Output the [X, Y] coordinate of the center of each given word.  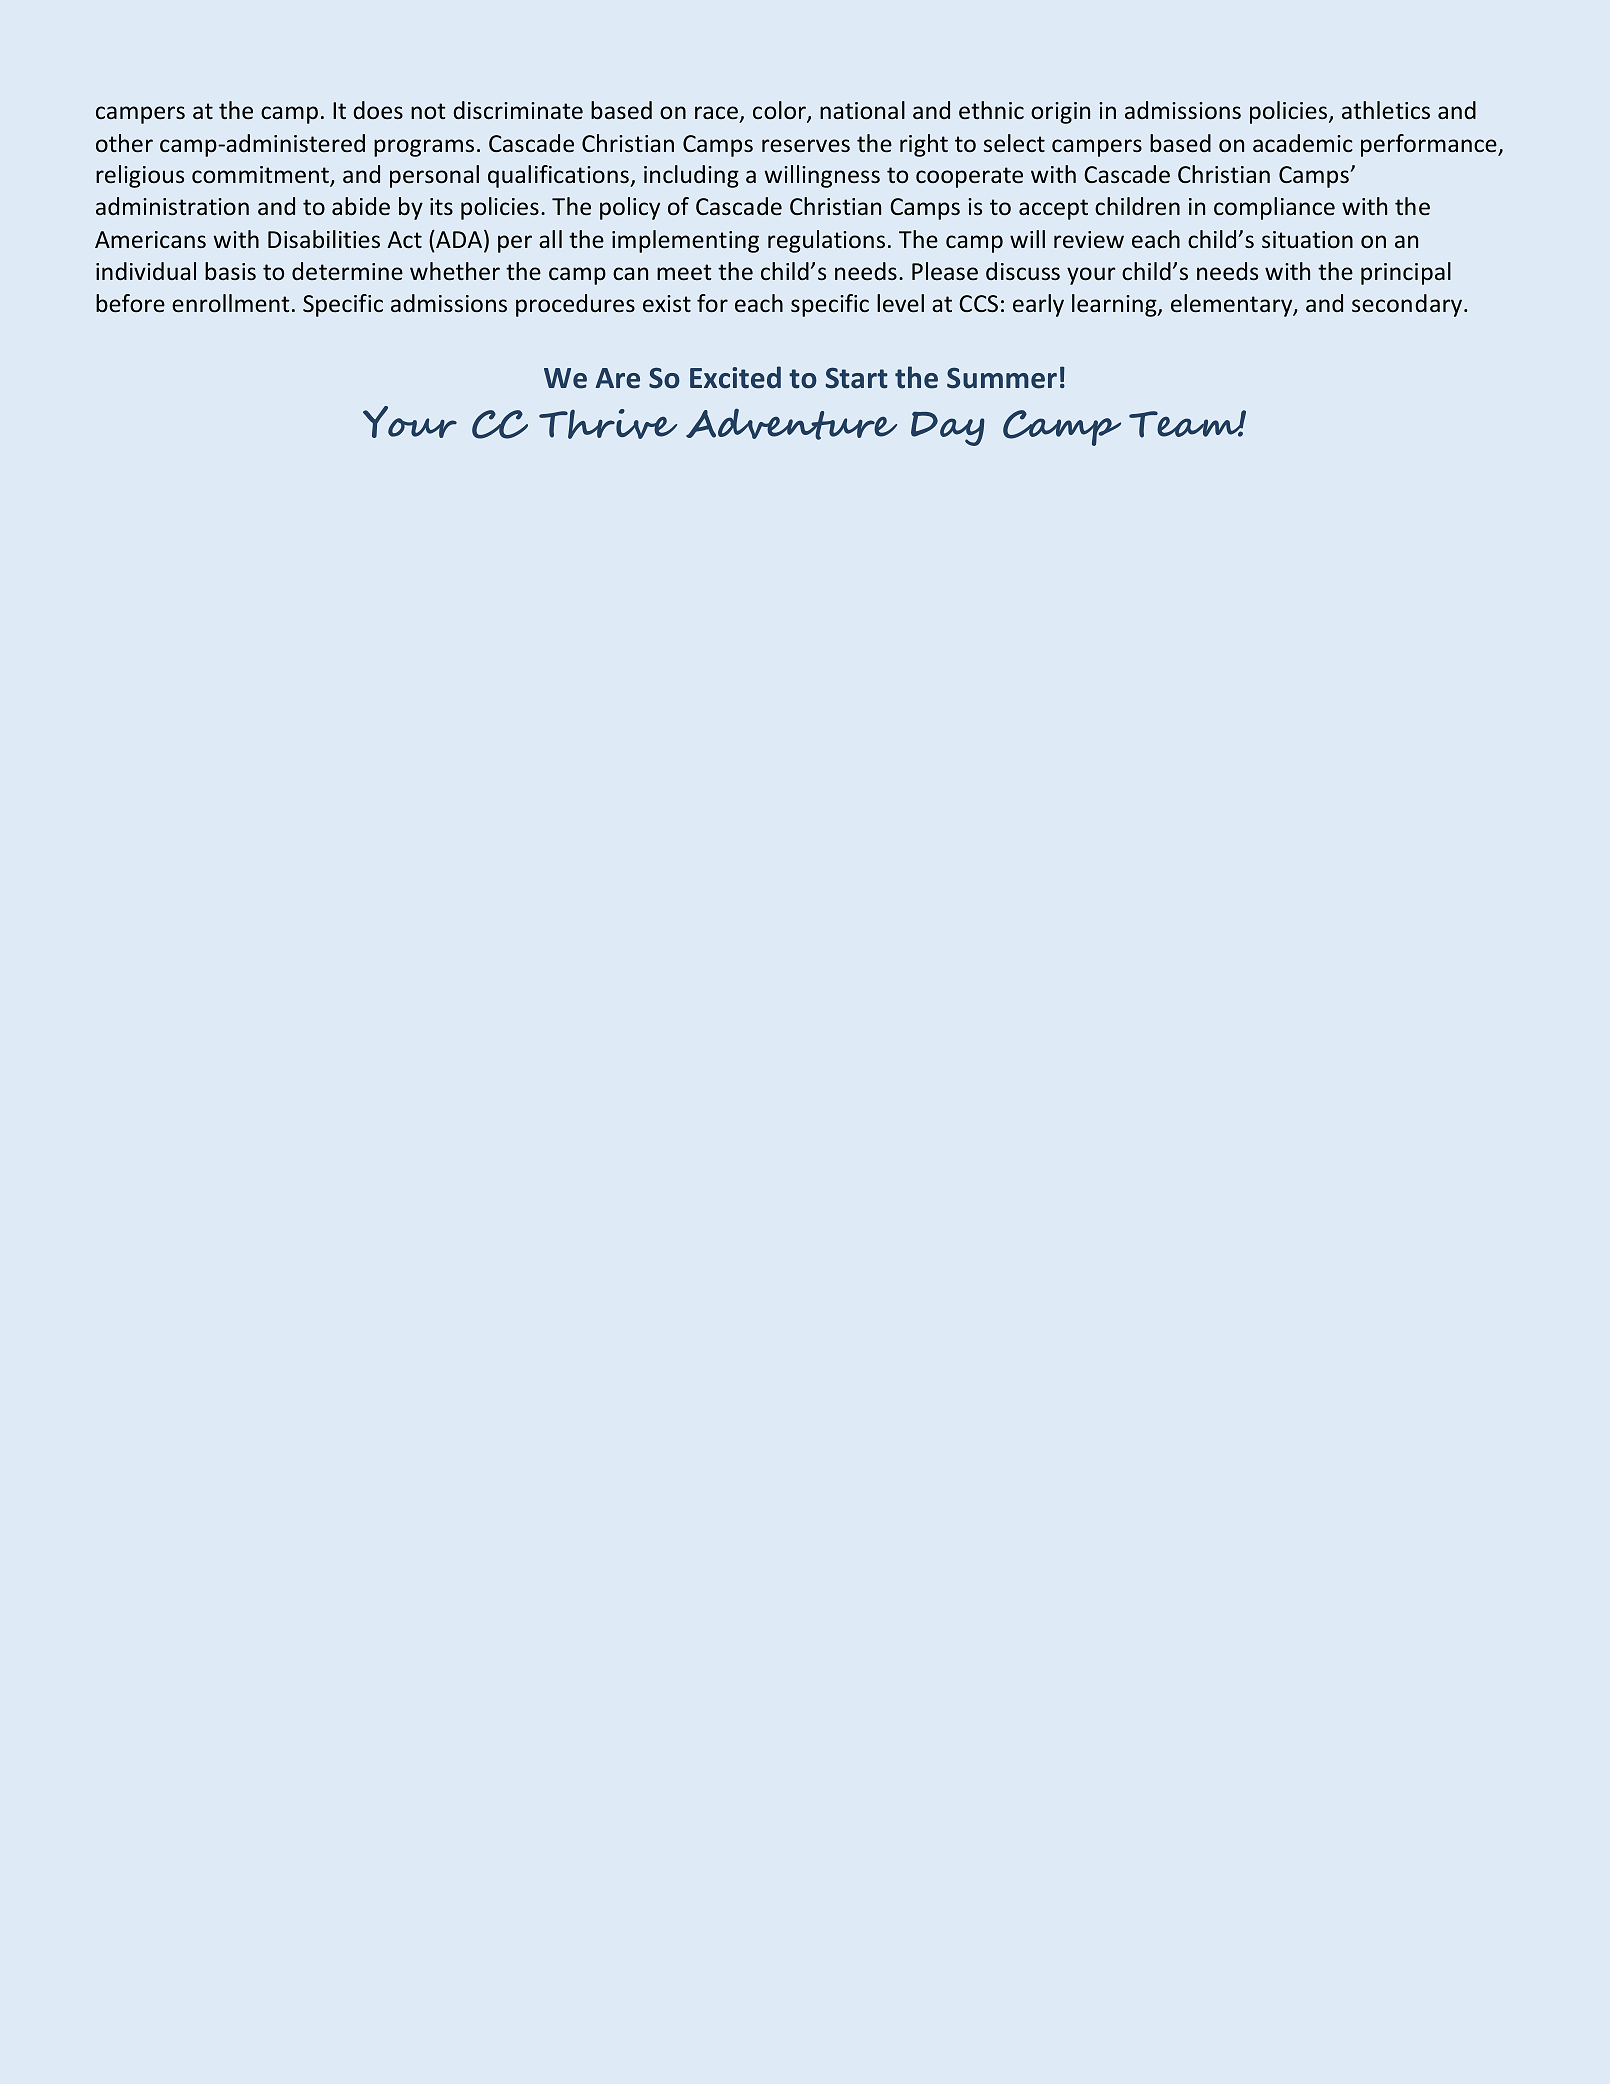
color [780, 111]
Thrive [608, 424]
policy [630, 208]
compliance [1274, 208]
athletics [1386, 110]
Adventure [791, 424]
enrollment [231, 303]
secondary [1408, 305]
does [378, 110]
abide [361, 206]
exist [667, 304]
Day [948, 428]
